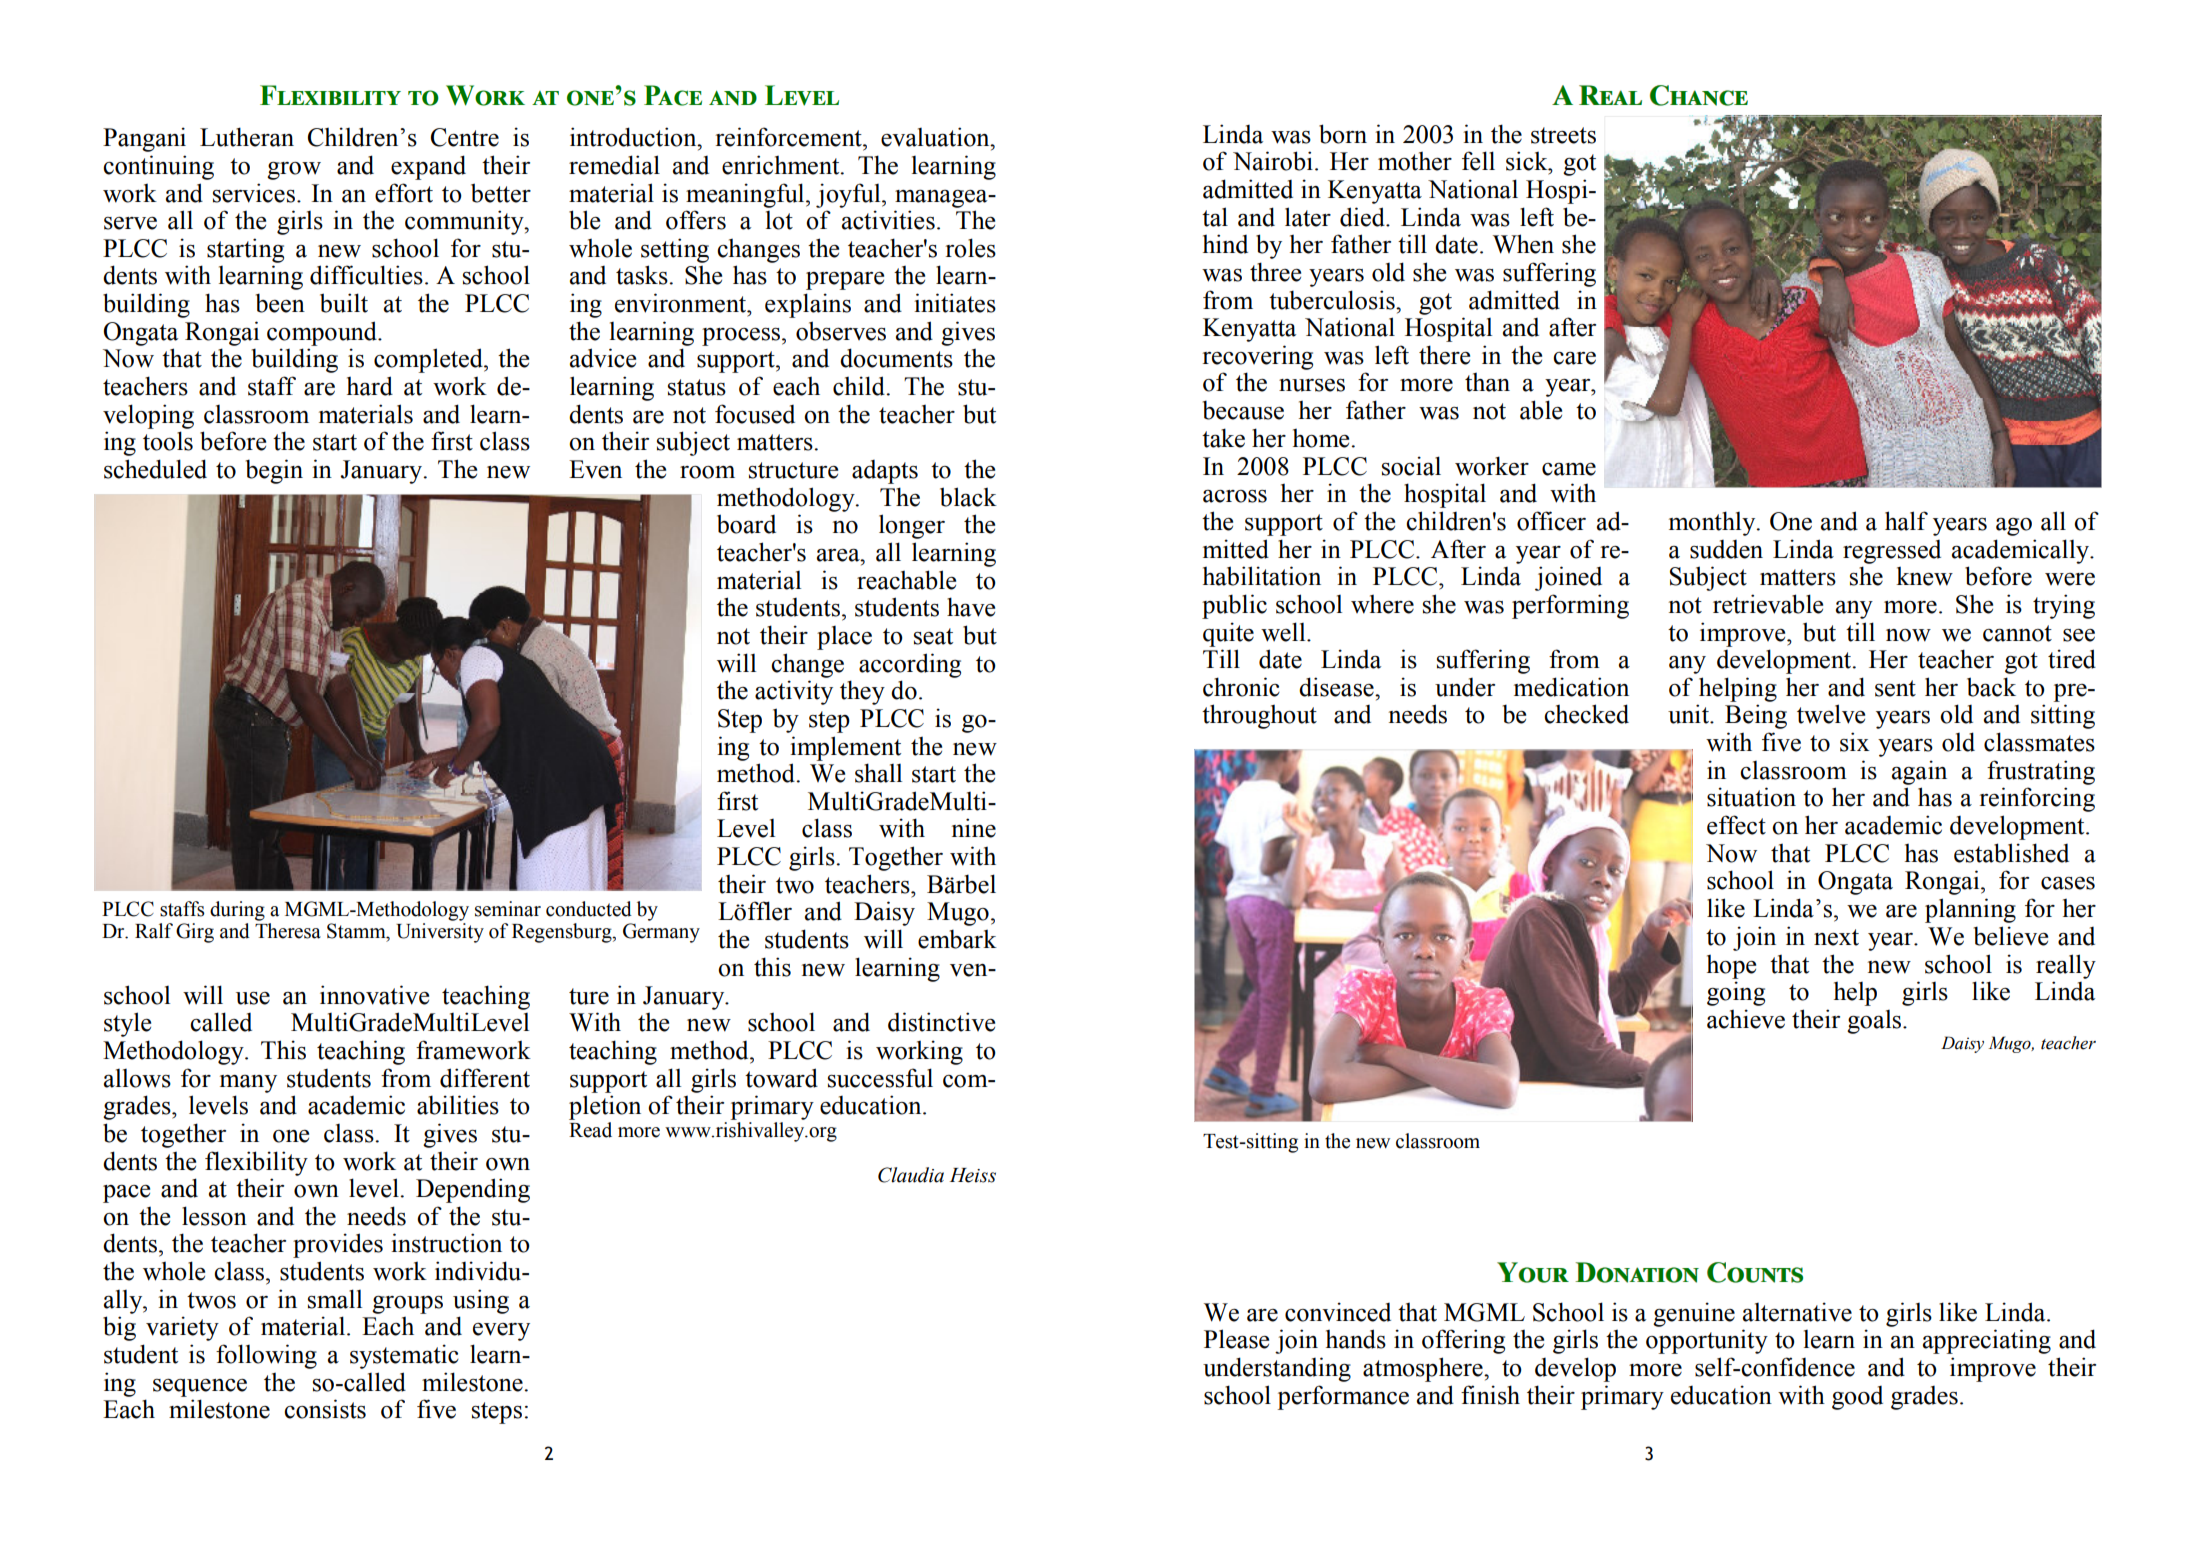 The height and width of the screenshot is (1554, 2199). What do you see at coordinates (237, 911) in the screenshot?
I see `during` at bounding box center [237, 911].
